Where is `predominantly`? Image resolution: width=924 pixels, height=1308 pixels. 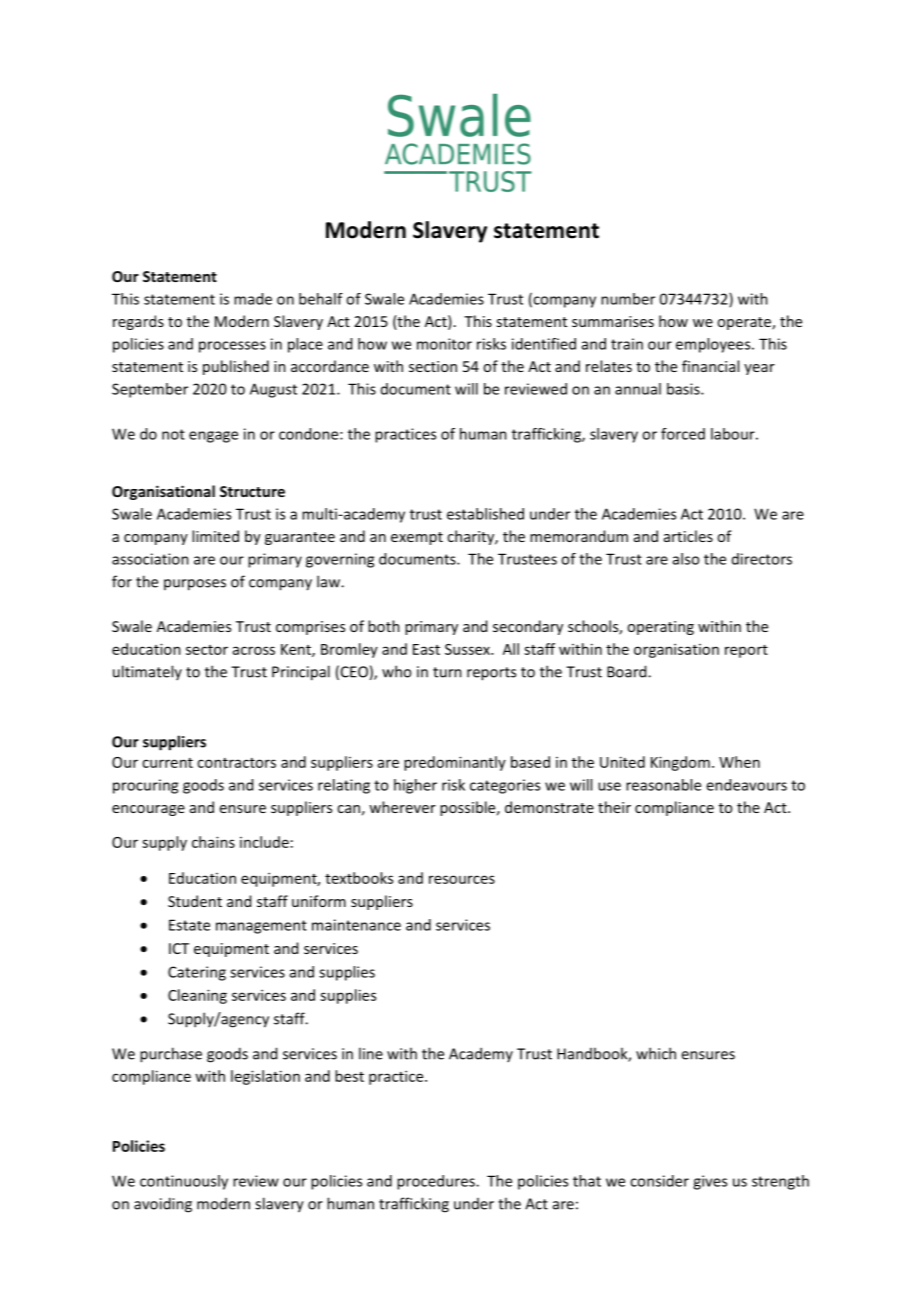 predominantly is located at coordinates (455, 763).
